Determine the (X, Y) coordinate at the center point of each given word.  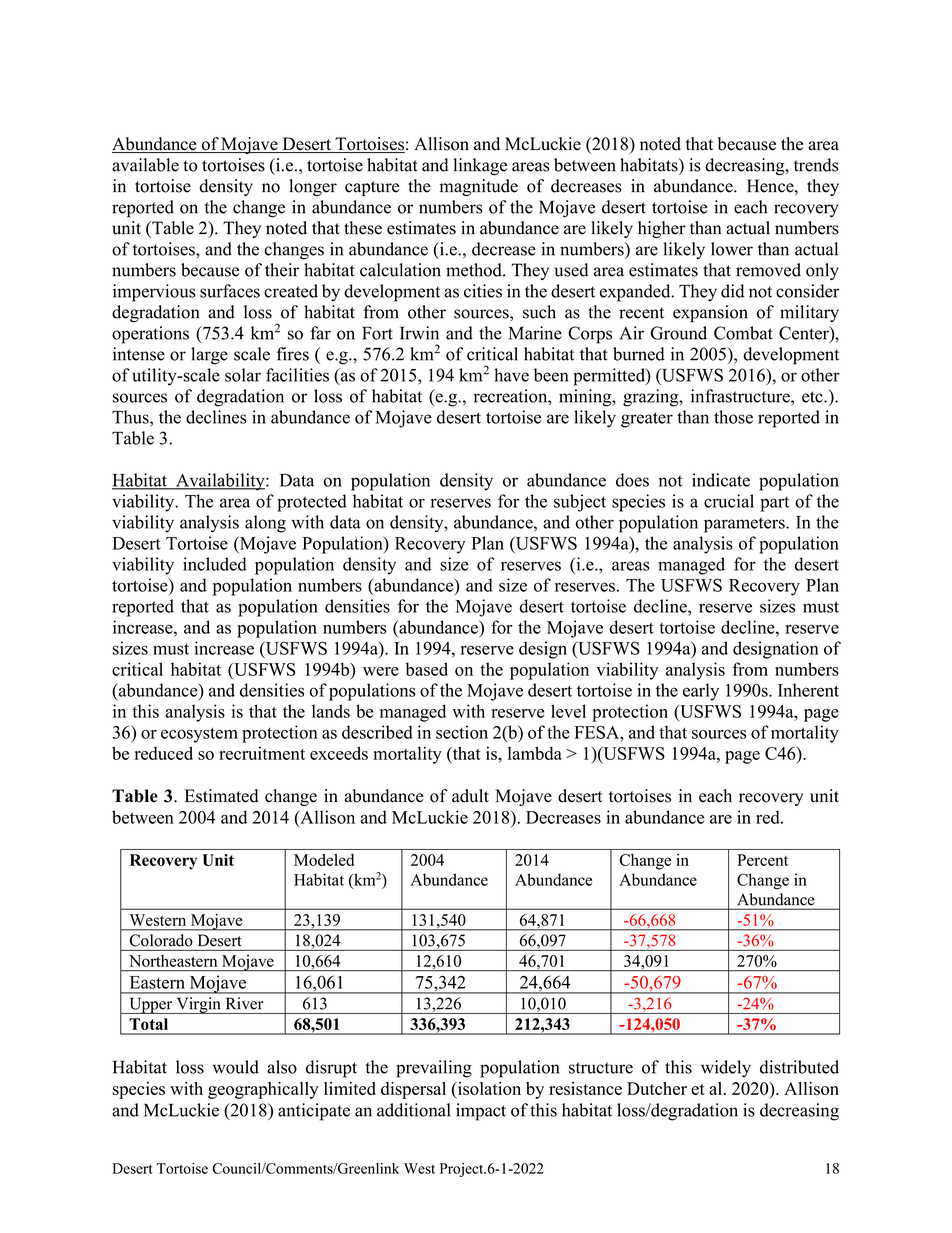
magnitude (478, 187)
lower (732, 249)
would (236, 1067)
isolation (488, 1088)
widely (726, 1069)
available (145, 165)
